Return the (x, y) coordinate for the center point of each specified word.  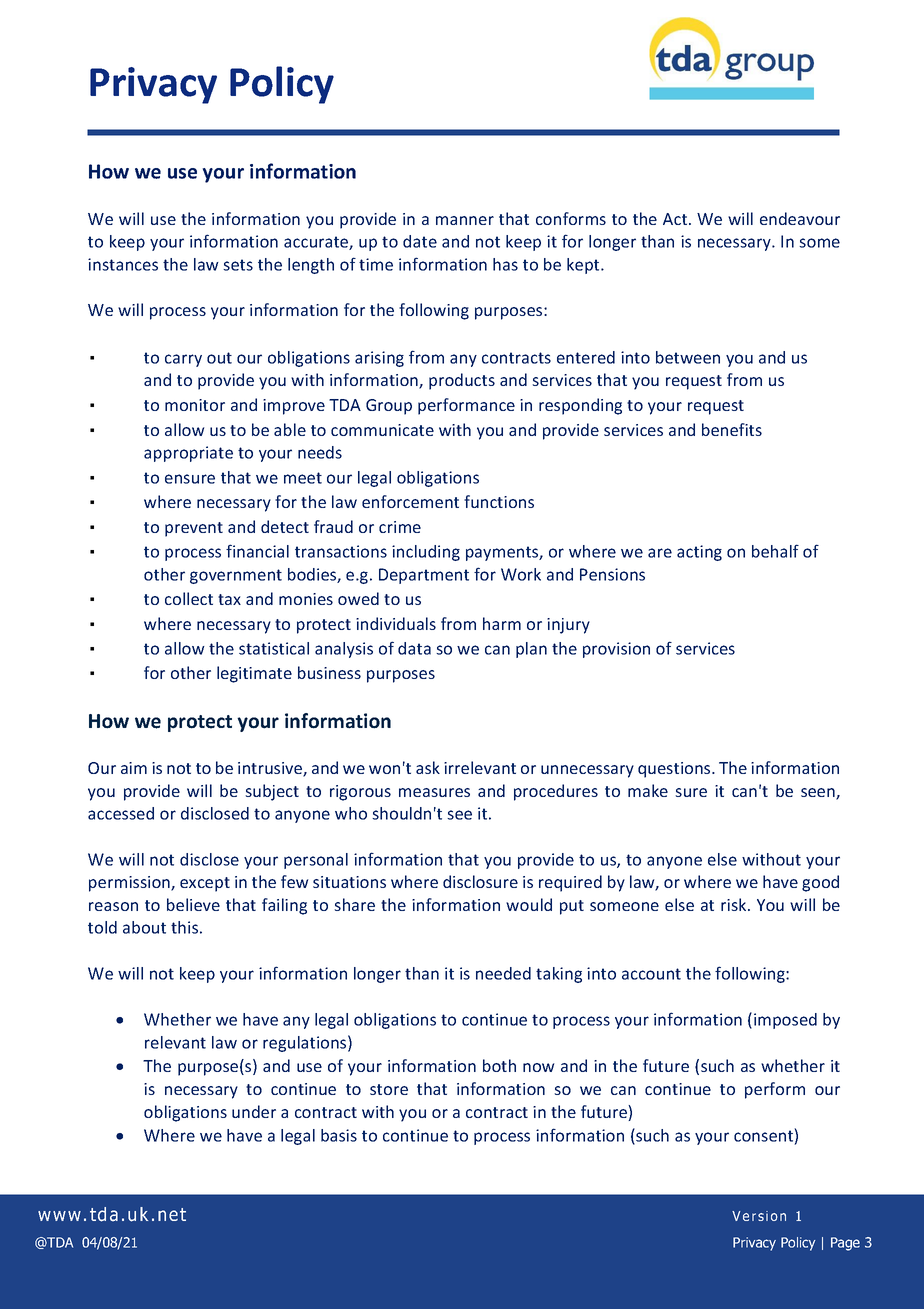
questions (675, 770)
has (505, 264)
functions (499, 501)
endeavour (800, 218)
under (254, 1111)
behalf (775, 551)
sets (238, 265)
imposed (785, 1021)
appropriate (188, 454)
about (144, 927)
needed (503, 973)
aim (134, 768)
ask (428, 767)
